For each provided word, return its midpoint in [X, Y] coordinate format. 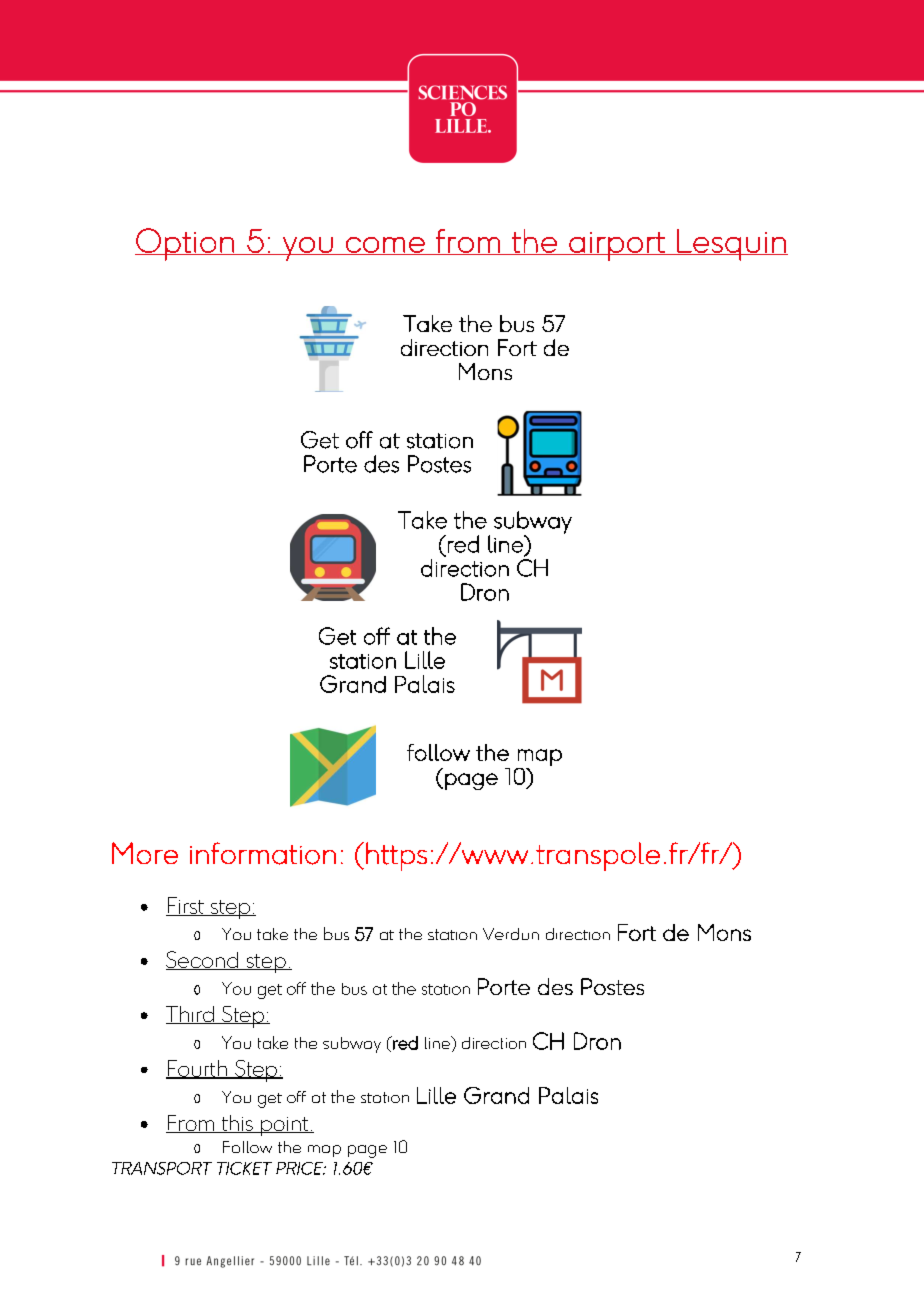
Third [191, 1015]
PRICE [300, 1168]
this [237, 1124]
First [186, 906]
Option [185, 244]
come [385, 246]
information [263, 853]
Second [203, 960]
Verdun [511, 934]
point [285, 1126]
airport [617, 246]
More [145, 853]
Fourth [198, 1069]
